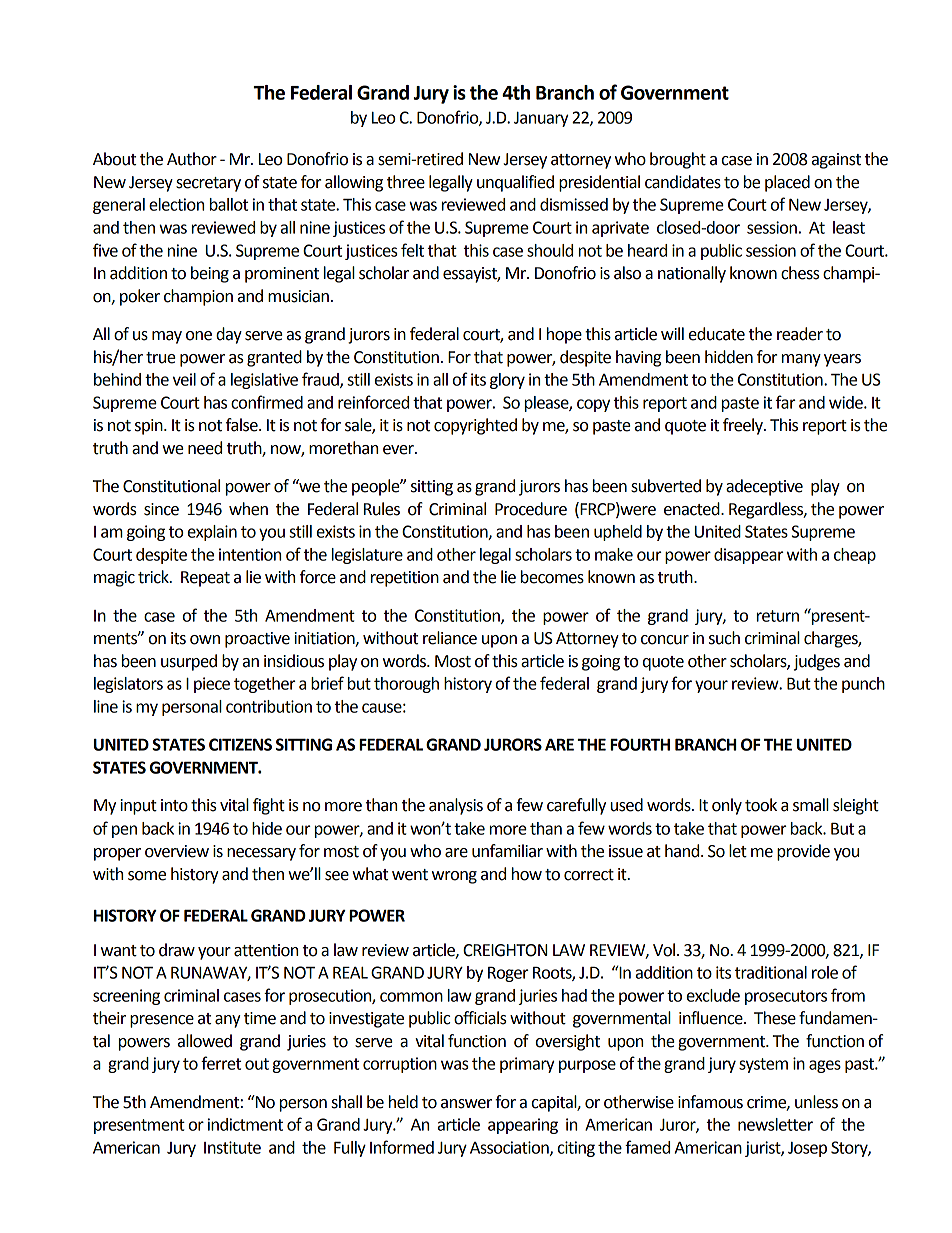 The width and height of the screenshot is (952, 1233). What do you see at coordinates (177, 851) in the screenshot?
I see `overview` at bounding box center [177, 851].
